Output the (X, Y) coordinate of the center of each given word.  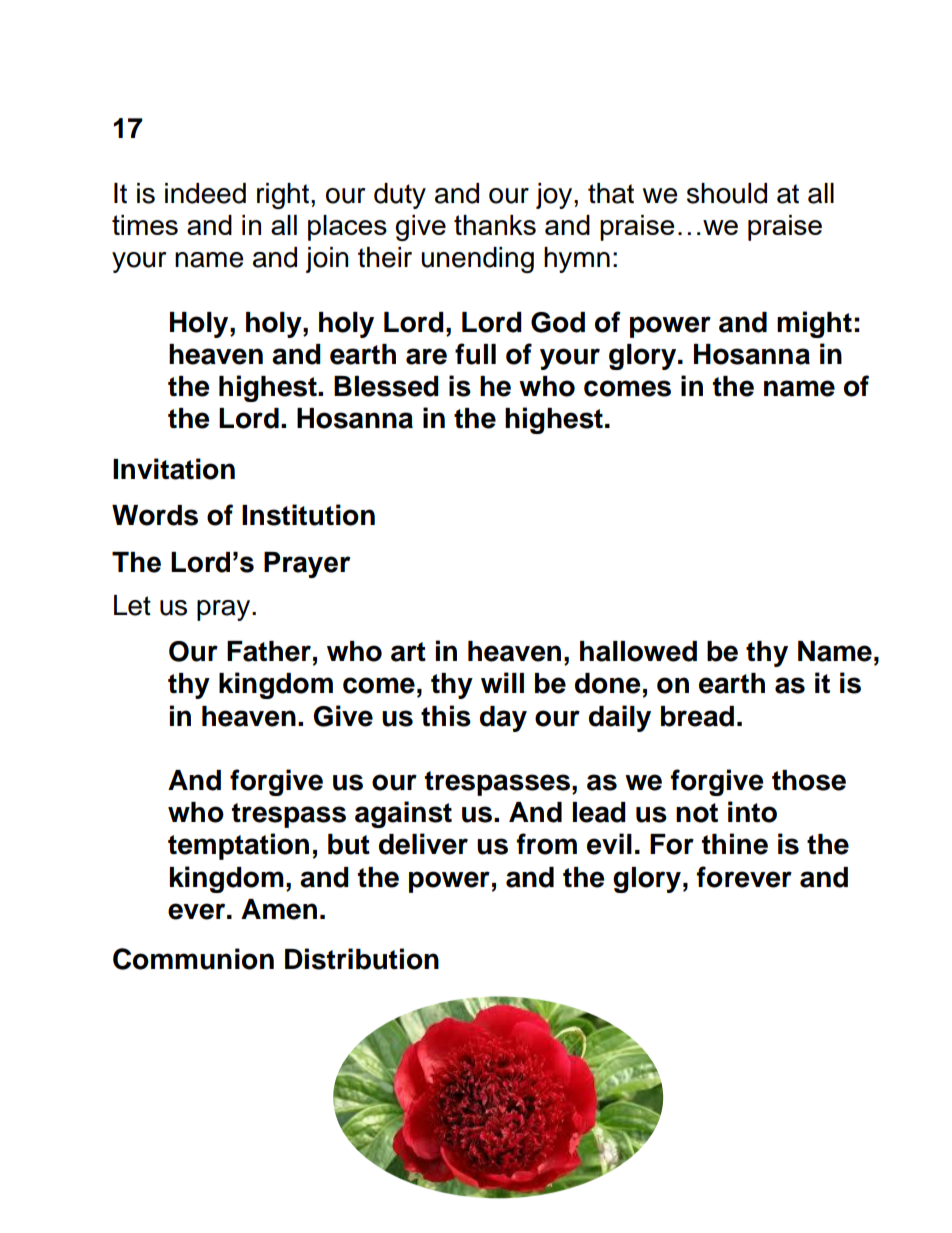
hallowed (638, 651)
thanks (495, 225)
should (727, 193)
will (502, 682)
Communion (193, 959)
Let (132, 605)
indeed (205, 193)
